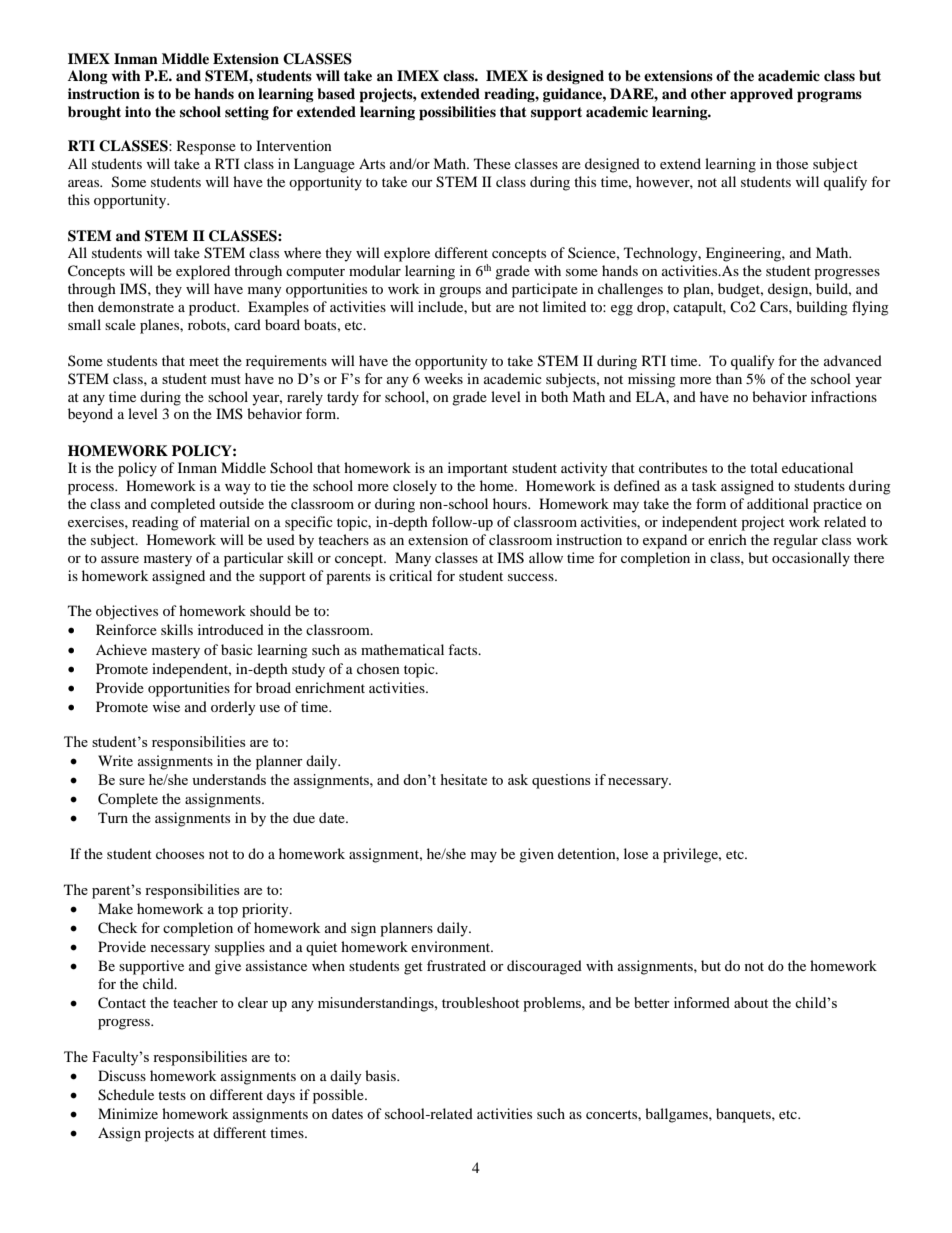 Image resolution: width=952 pixels, height=1233 pixels. Describe the element at coordinates (127, 612) in the image. I see `objectives` at that location.
